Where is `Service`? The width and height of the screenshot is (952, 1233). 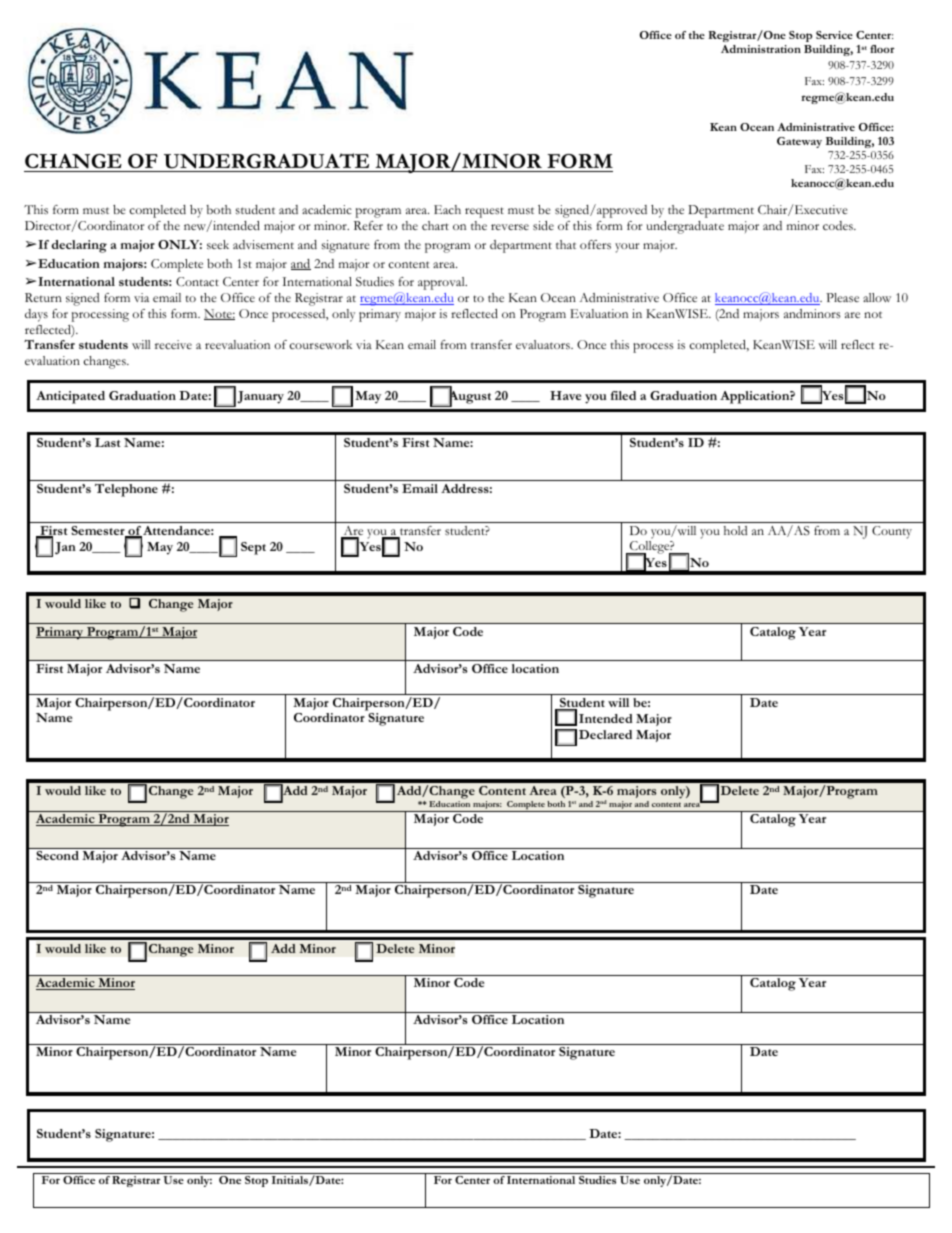
Service is located at coordinates (834, 35).
